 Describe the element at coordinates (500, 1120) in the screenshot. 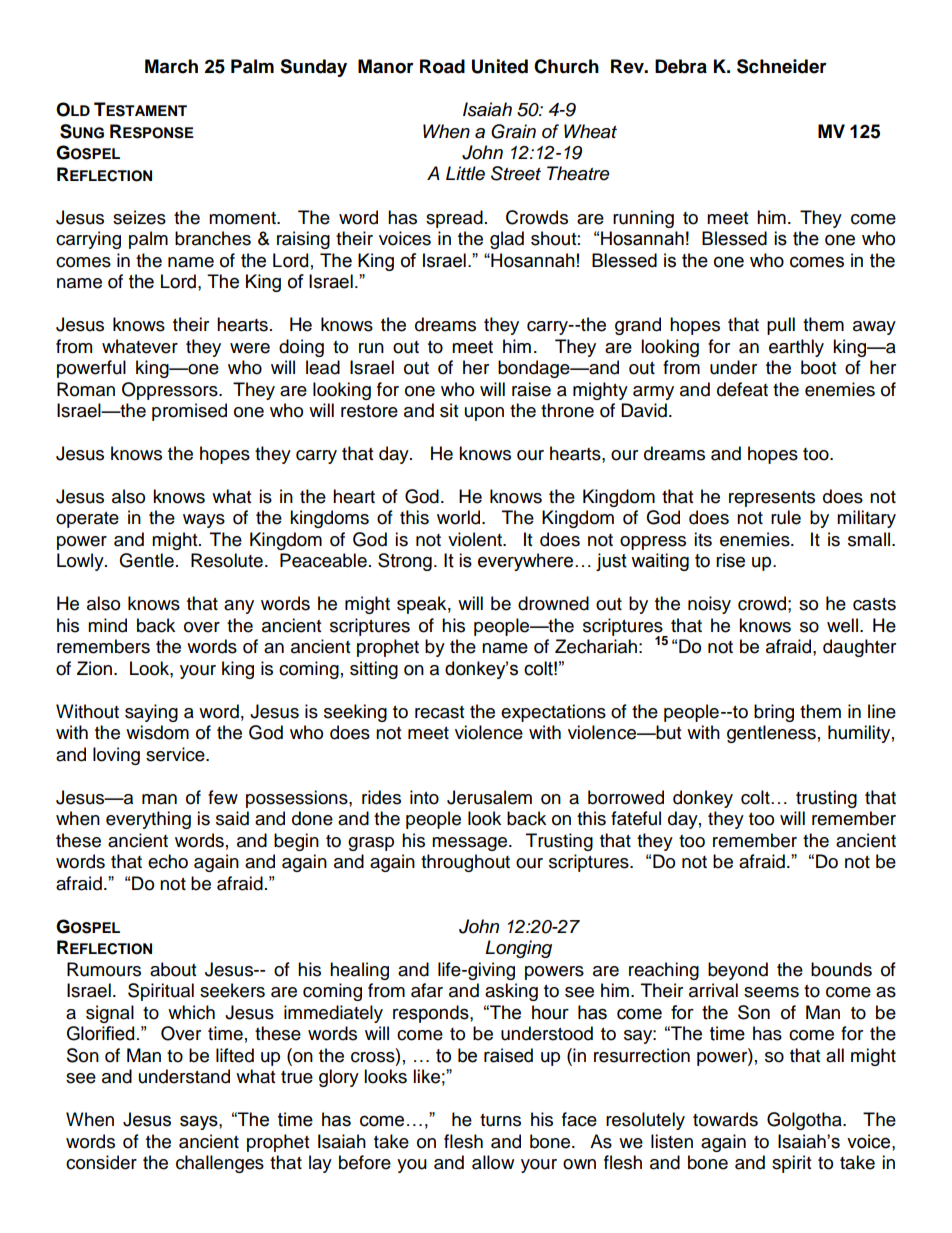

I see `turns` at that location.
